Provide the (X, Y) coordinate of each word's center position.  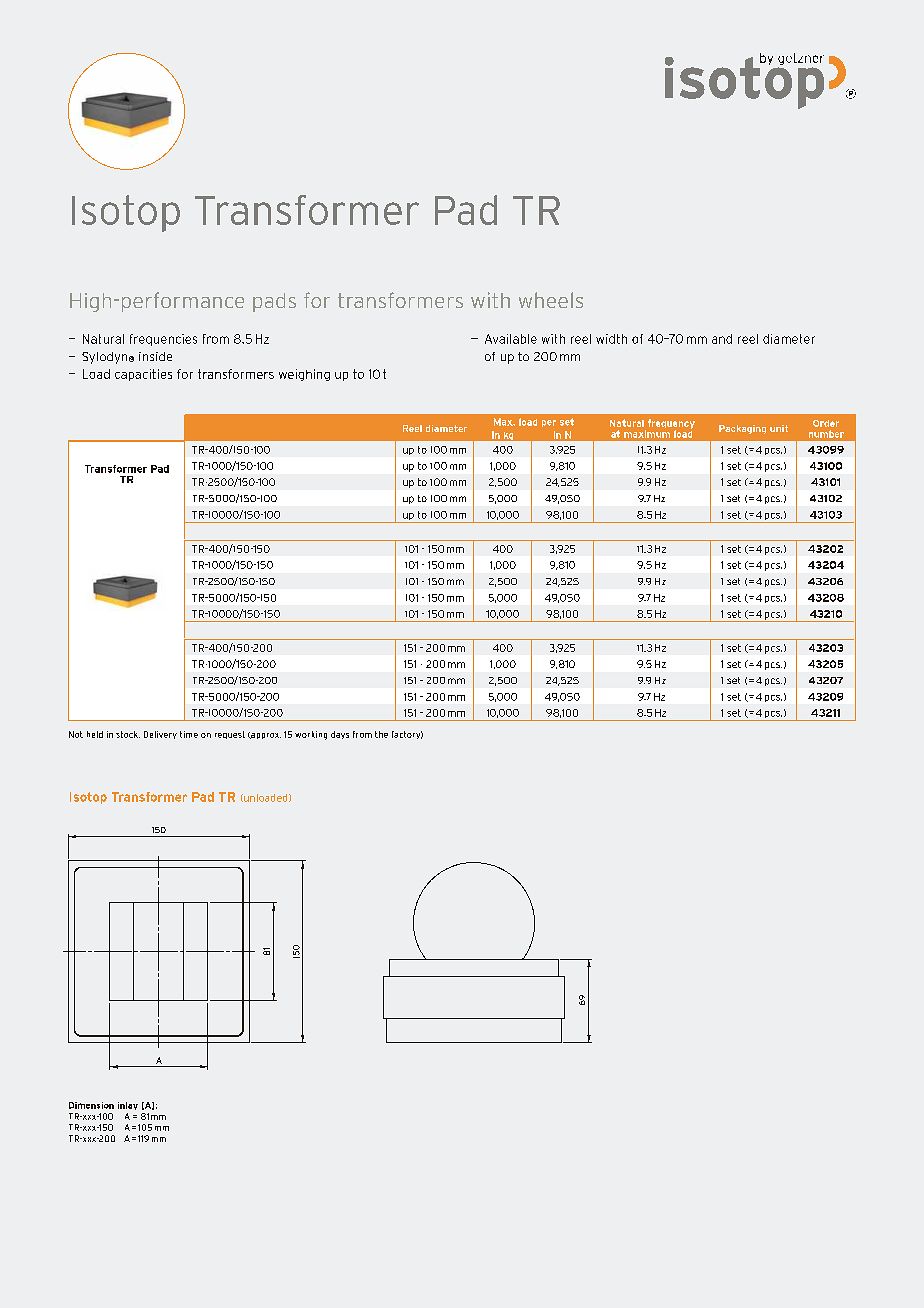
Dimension (91, 1105)
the (381, 734)
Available (511, 339)
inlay (128, 1106)
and (722, 339)
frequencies (163, 340)
